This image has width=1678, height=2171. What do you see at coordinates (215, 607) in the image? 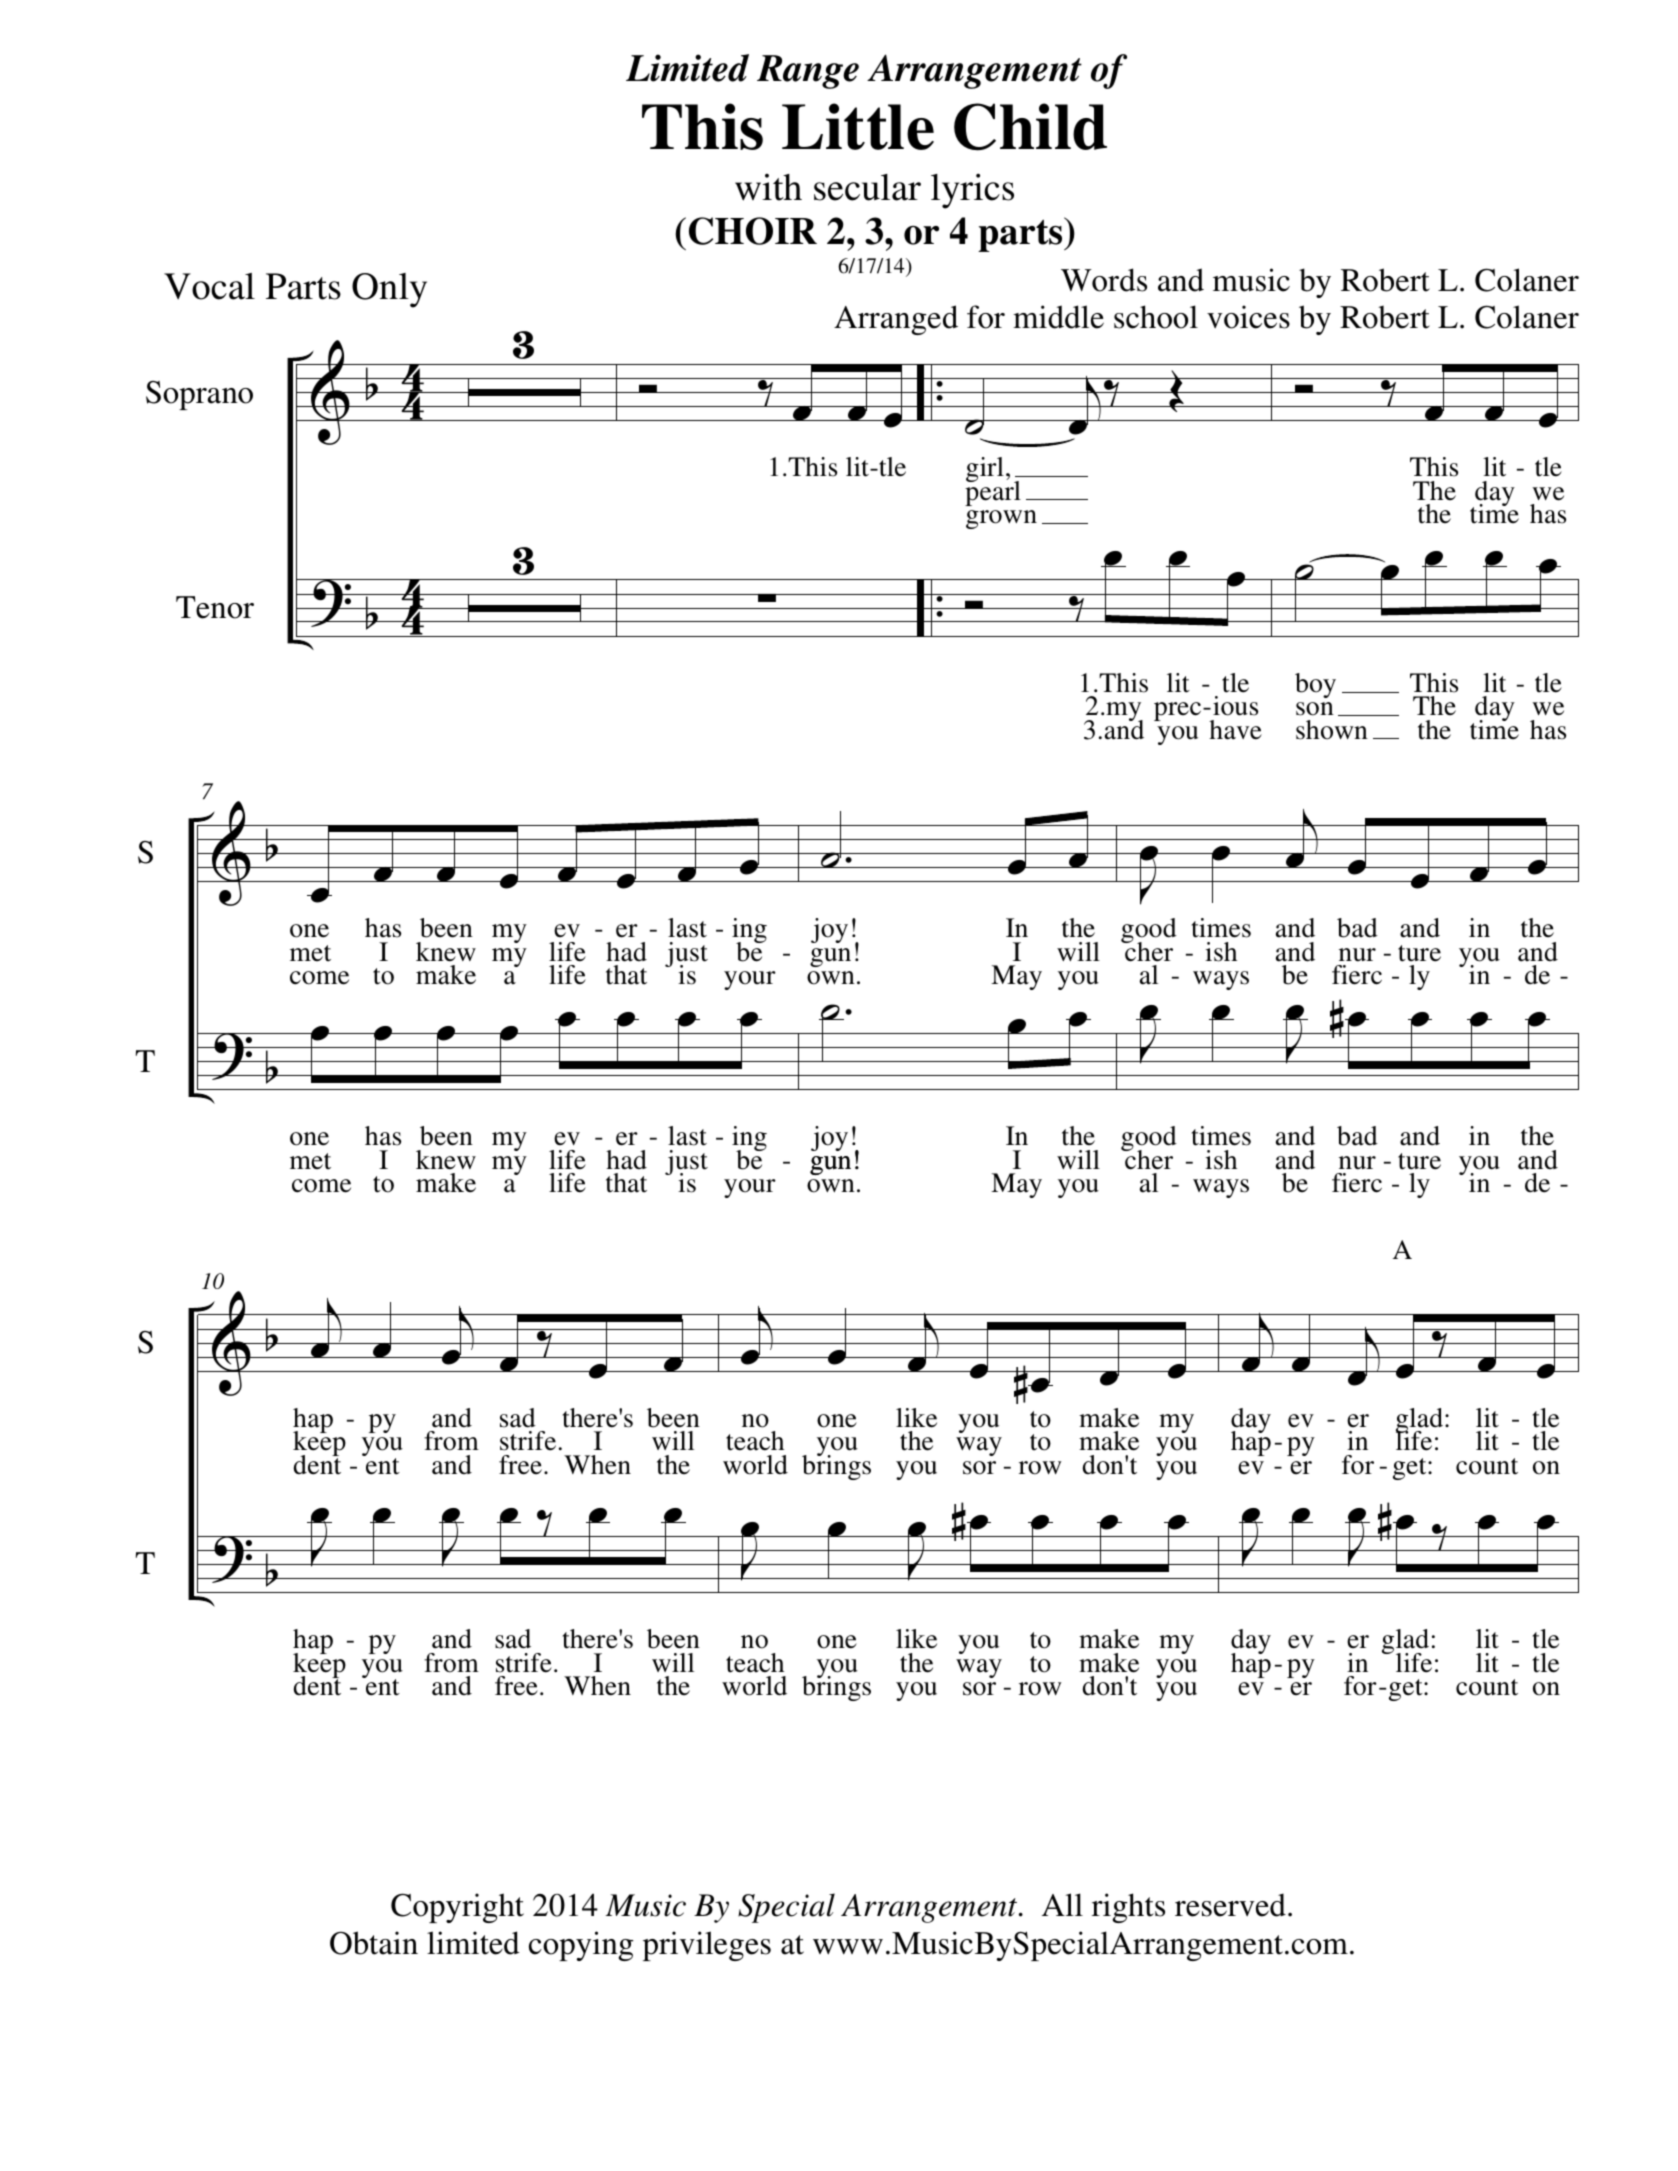
I see `Tenor` at bounding box center [215, 607].
